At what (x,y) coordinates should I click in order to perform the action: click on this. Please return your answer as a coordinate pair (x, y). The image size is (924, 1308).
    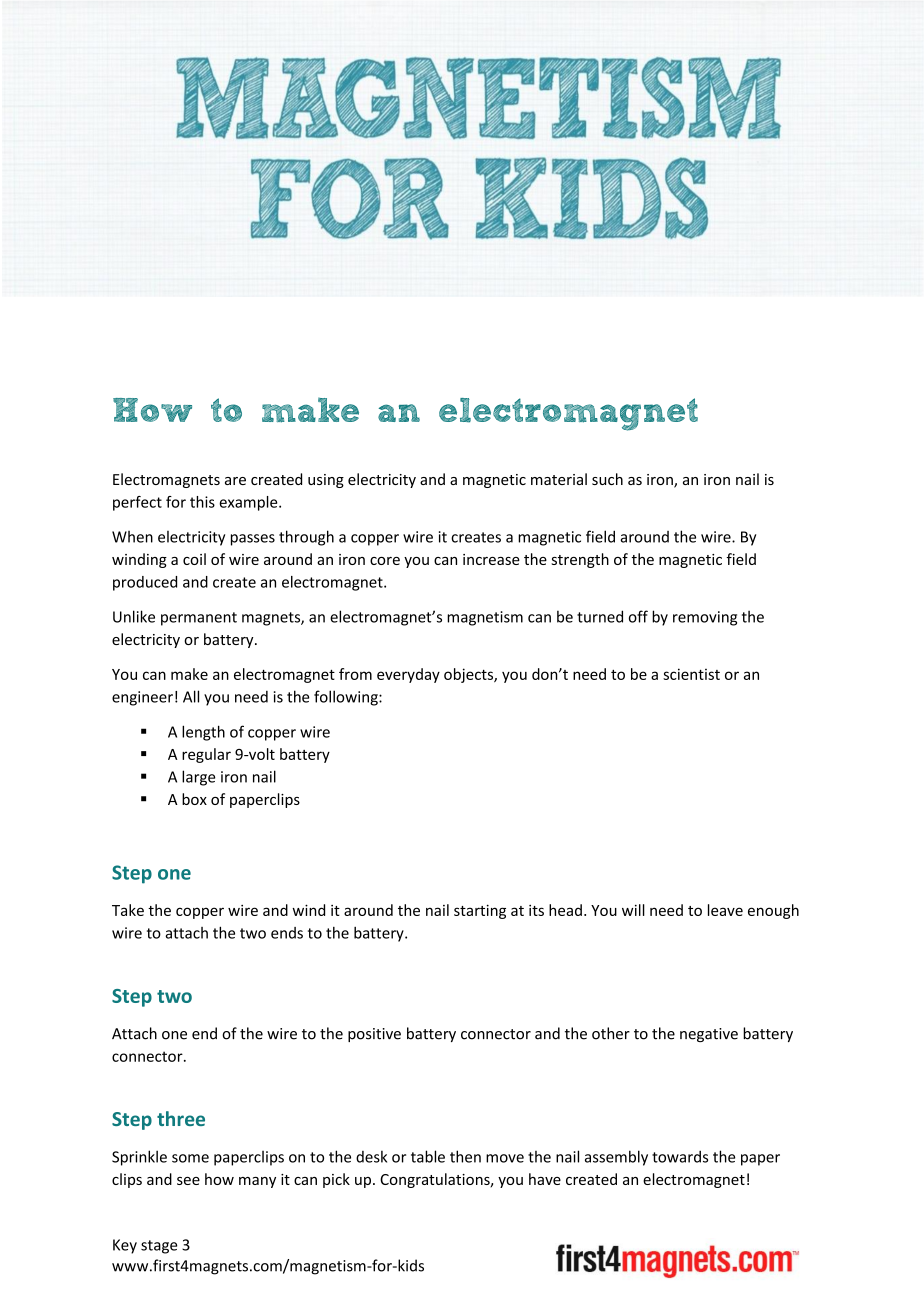
    Looking at the image, I should click on (202, 502).
